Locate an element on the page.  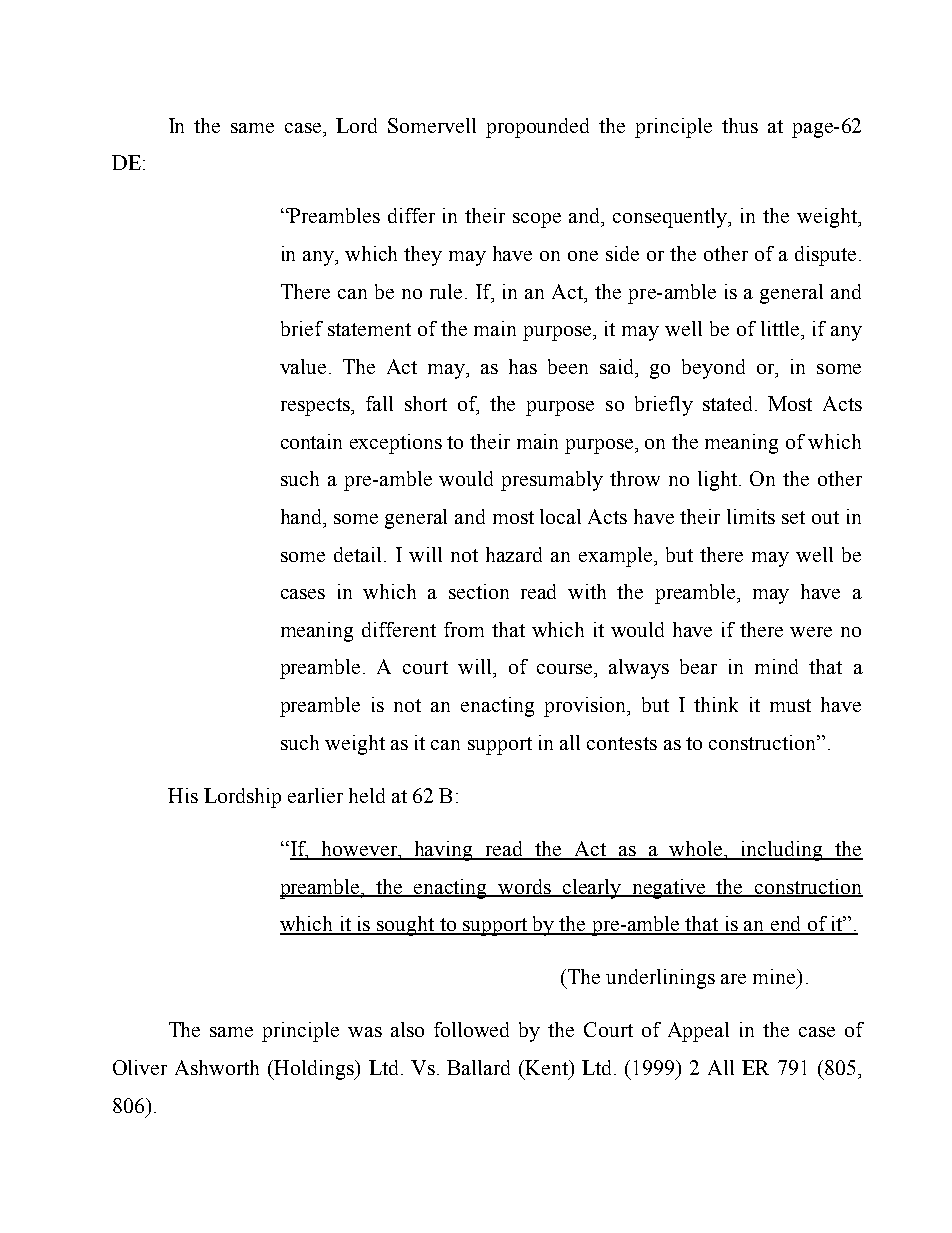
thus is located at coordinates (740, 125).
